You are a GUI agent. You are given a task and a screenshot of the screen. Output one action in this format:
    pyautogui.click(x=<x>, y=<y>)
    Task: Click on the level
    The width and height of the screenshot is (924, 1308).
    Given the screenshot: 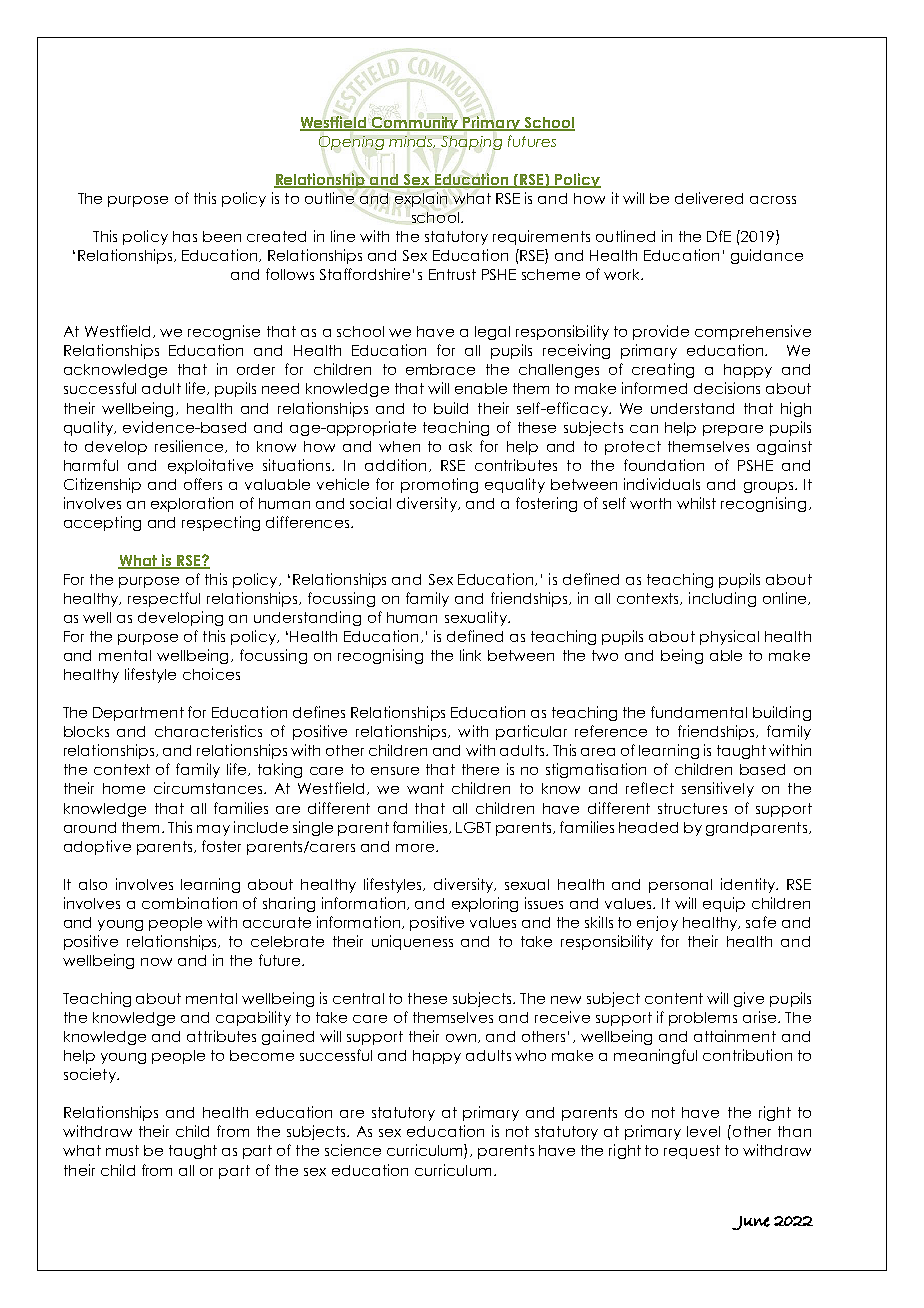 What is the action you would take?
    pyautogui.click(x=703, y=1131)
